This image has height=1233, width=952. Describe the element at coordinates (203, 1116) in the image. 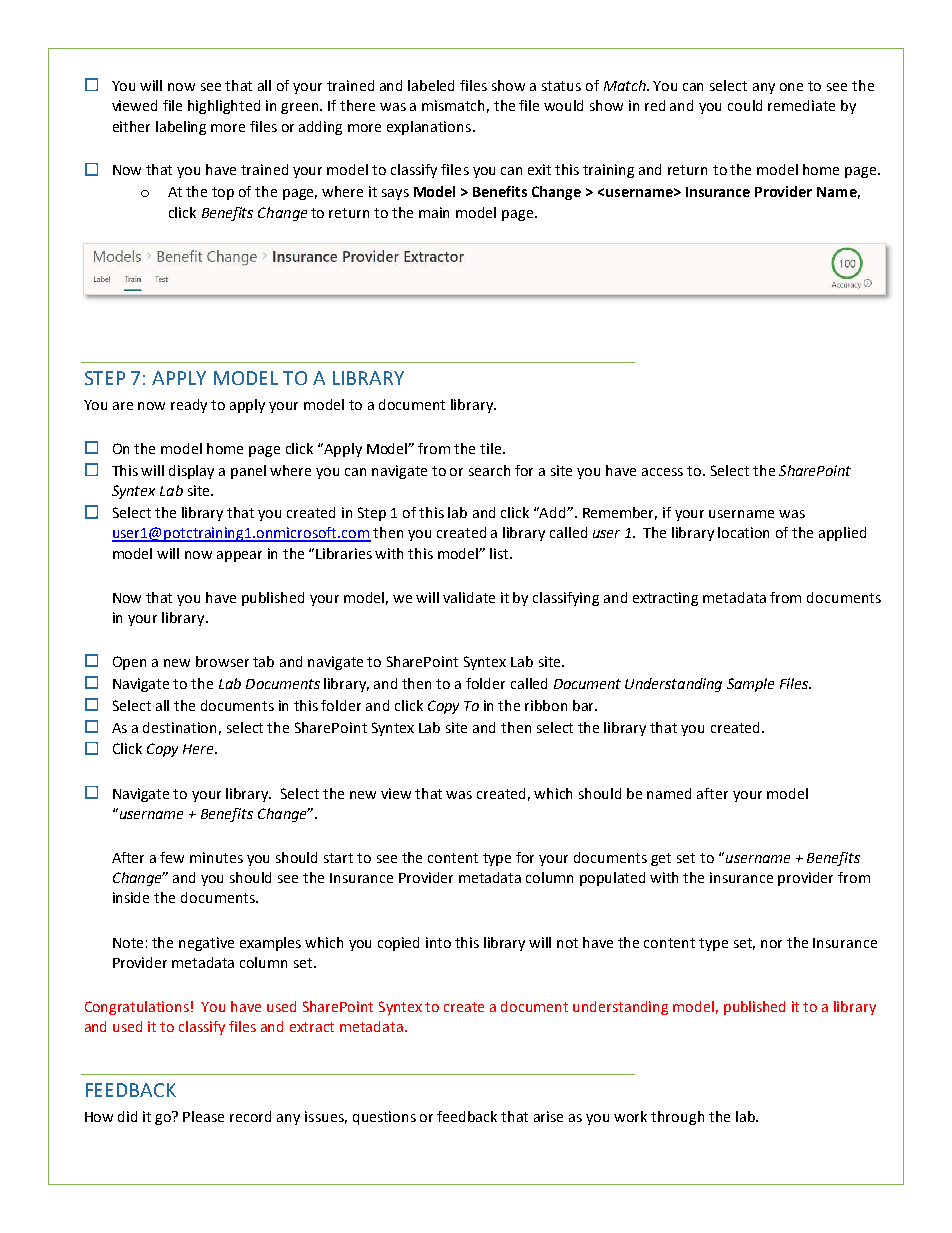

I see `Please` at that location.
